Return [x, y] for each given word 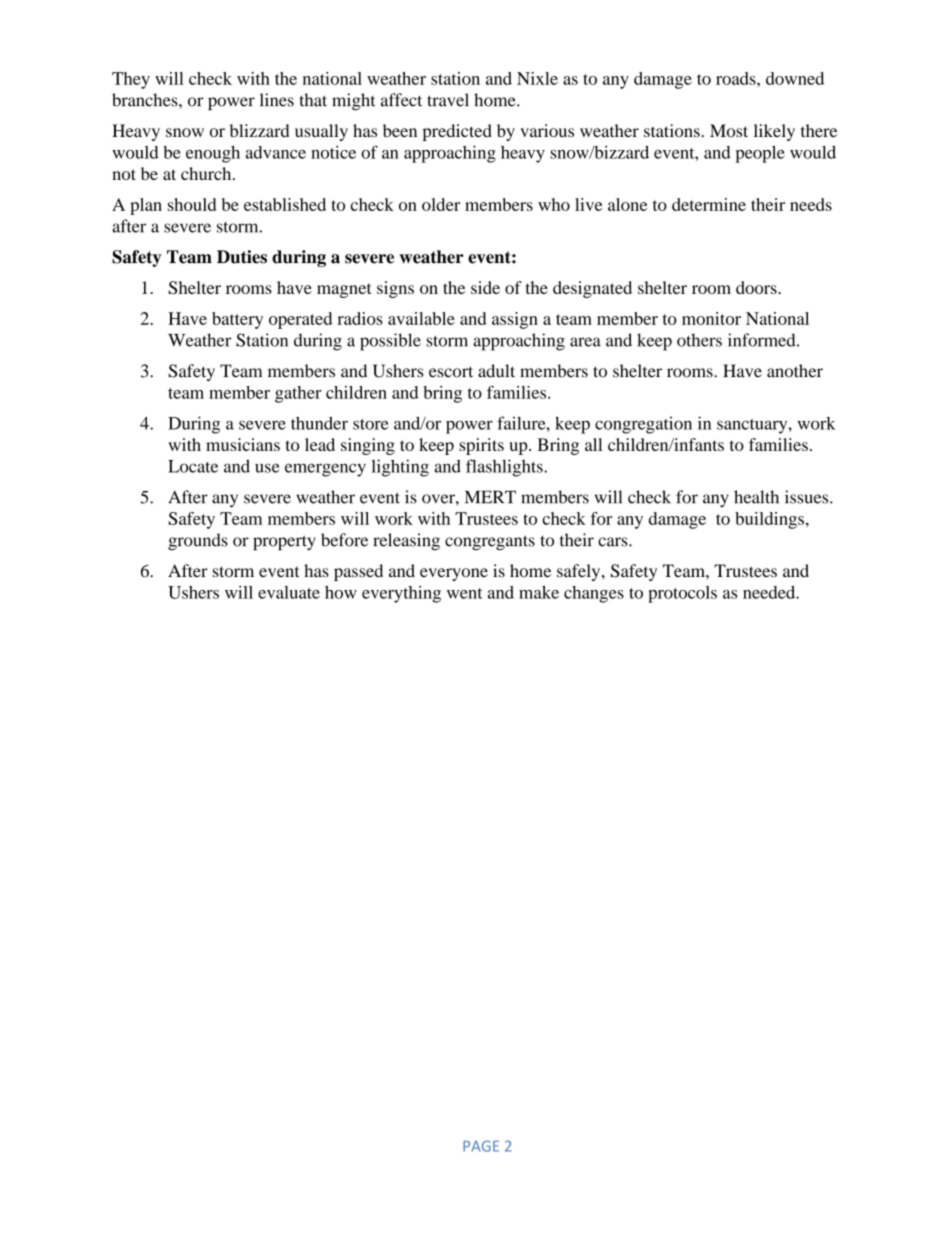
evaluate [289, 592]
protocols [682, 594]
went [465, 593]
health [756, 497]
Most [729, 130]
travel [448, 100]
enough [213, 154]
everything [401, 594]
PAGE [481, 1146]
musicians [243, 444]
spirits [481, 446]
